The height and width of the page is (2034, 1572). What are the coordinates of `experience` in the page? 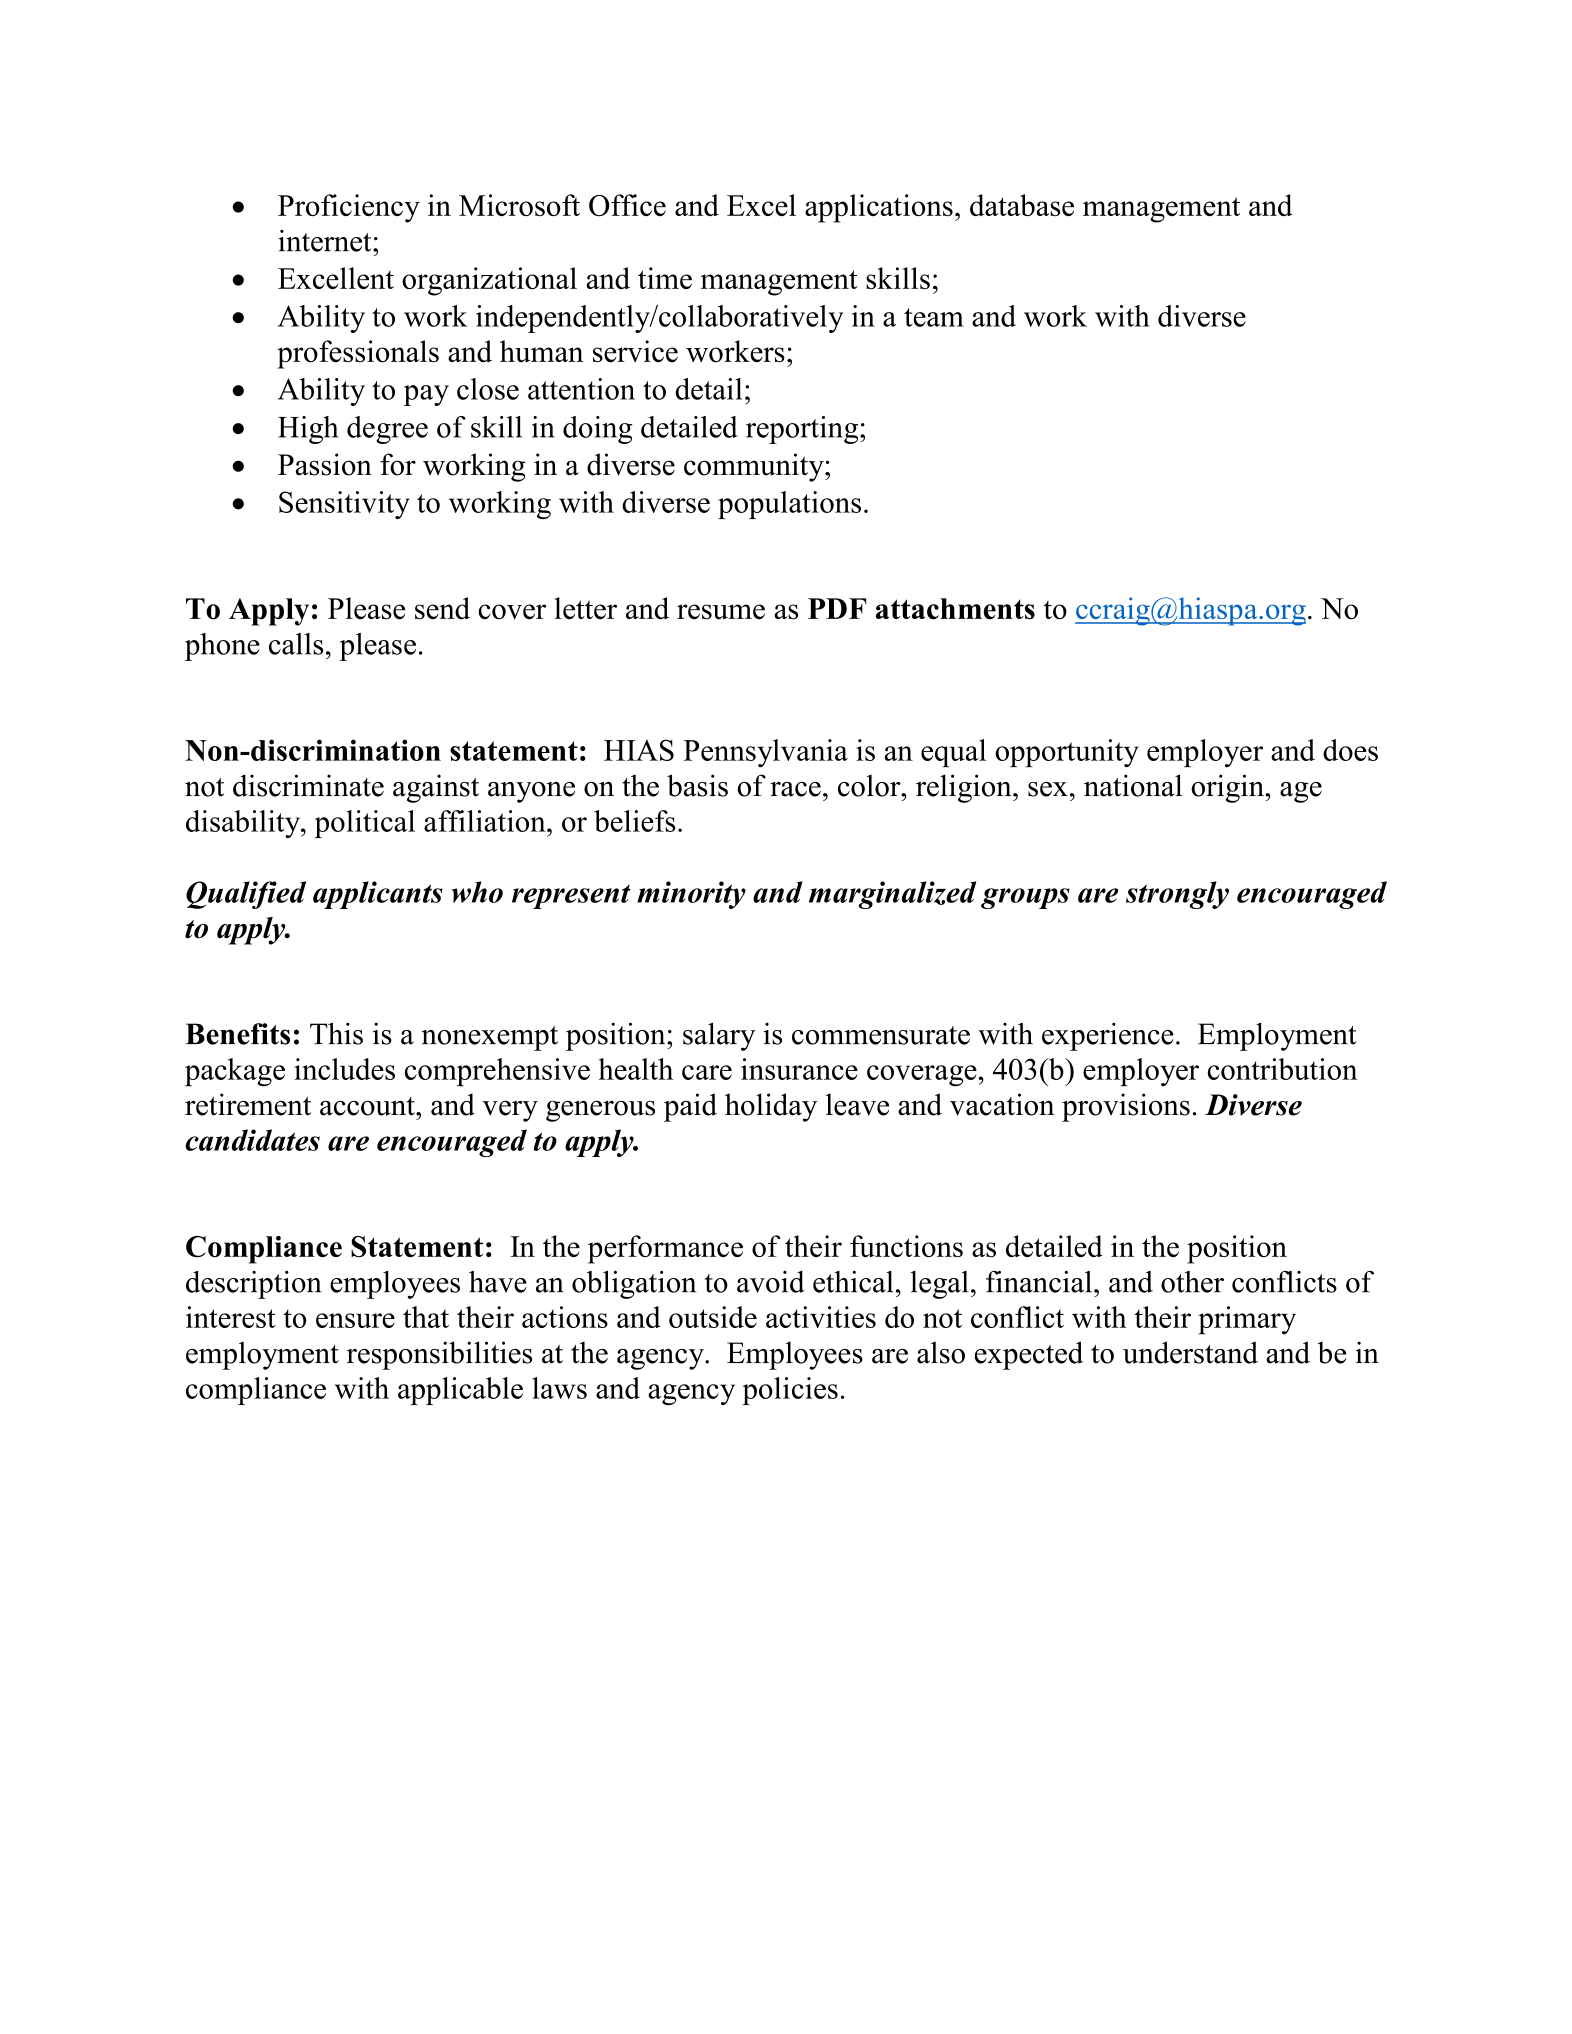 It's located at (1108, 1036).
